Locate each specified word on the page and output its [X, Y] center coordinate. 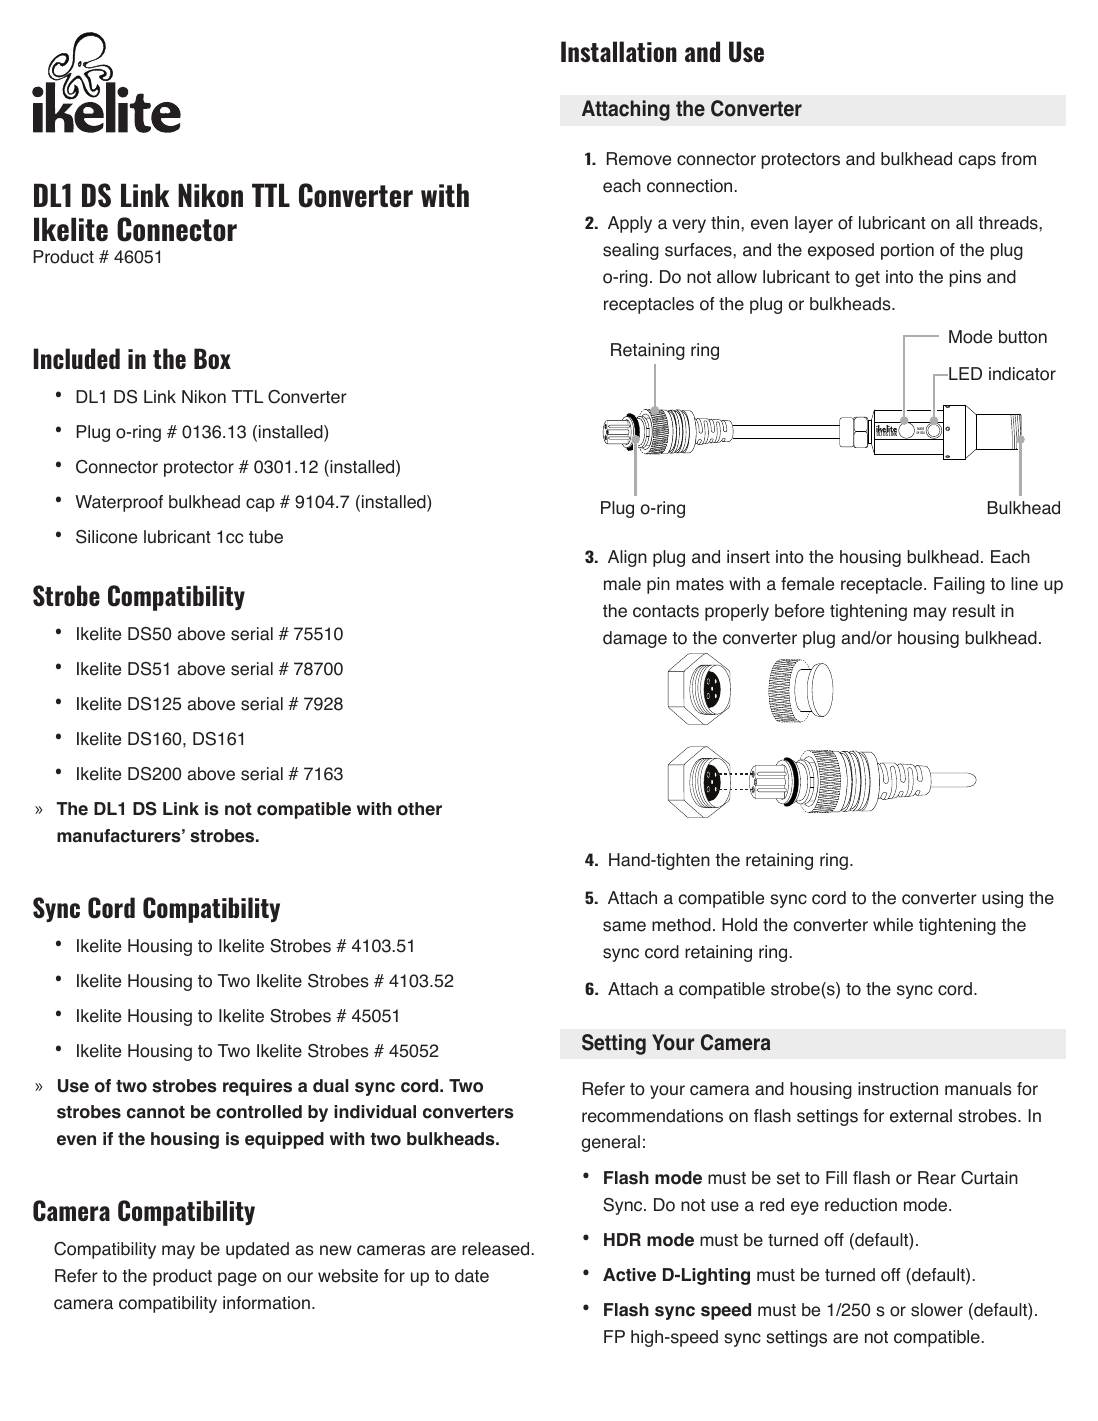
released [497, 1249]
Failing [959, 585]
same [624, 926]
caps [977, 162]
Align [627, 558]
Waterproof [119, 503]
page [237, 1279]
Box [212, 358]
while [893, 925]
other [420, 809]
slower [937, 1310]
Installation [619, 51]
